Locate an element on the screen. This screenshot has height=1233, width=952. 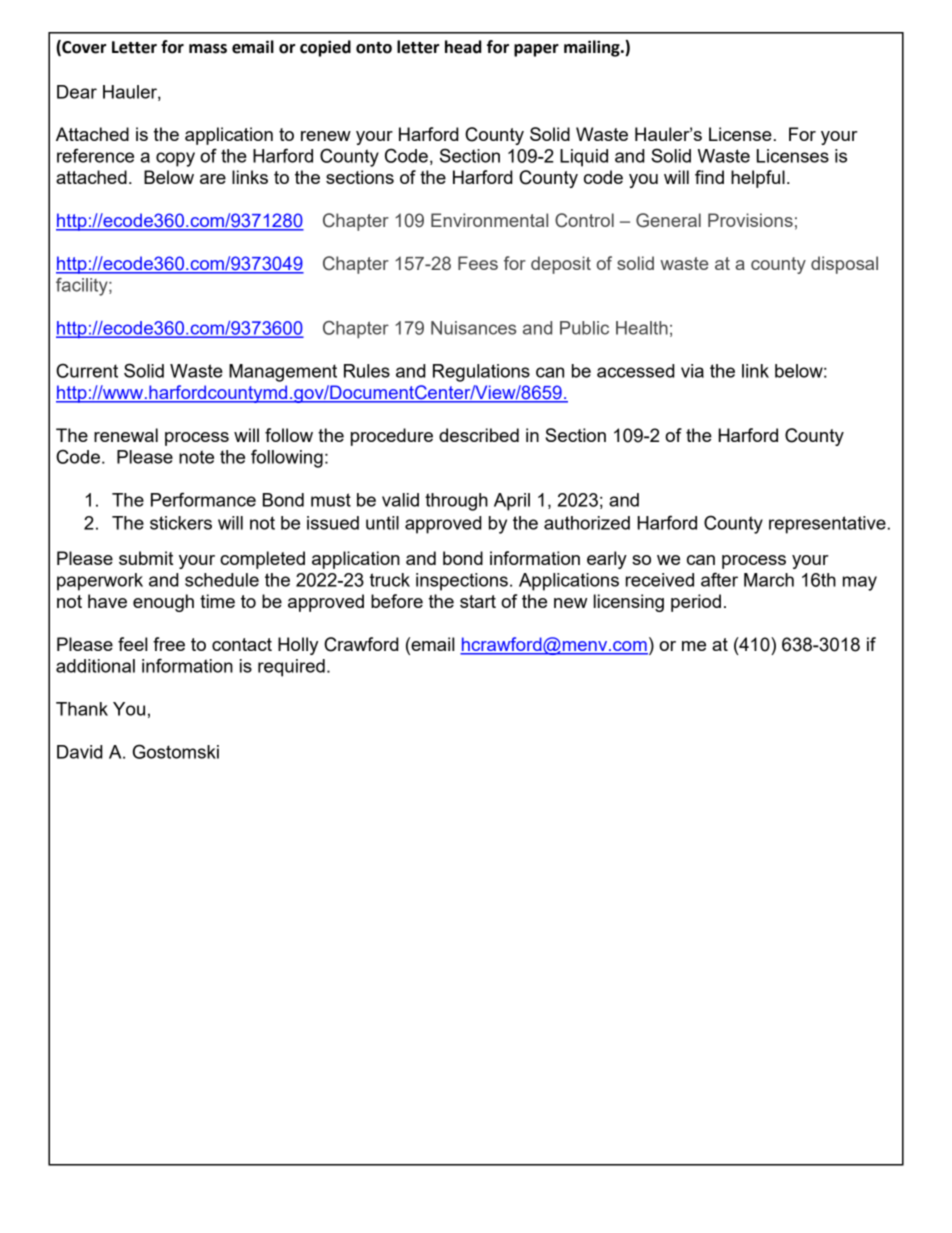
Current is located at coordinates (87, 370).
